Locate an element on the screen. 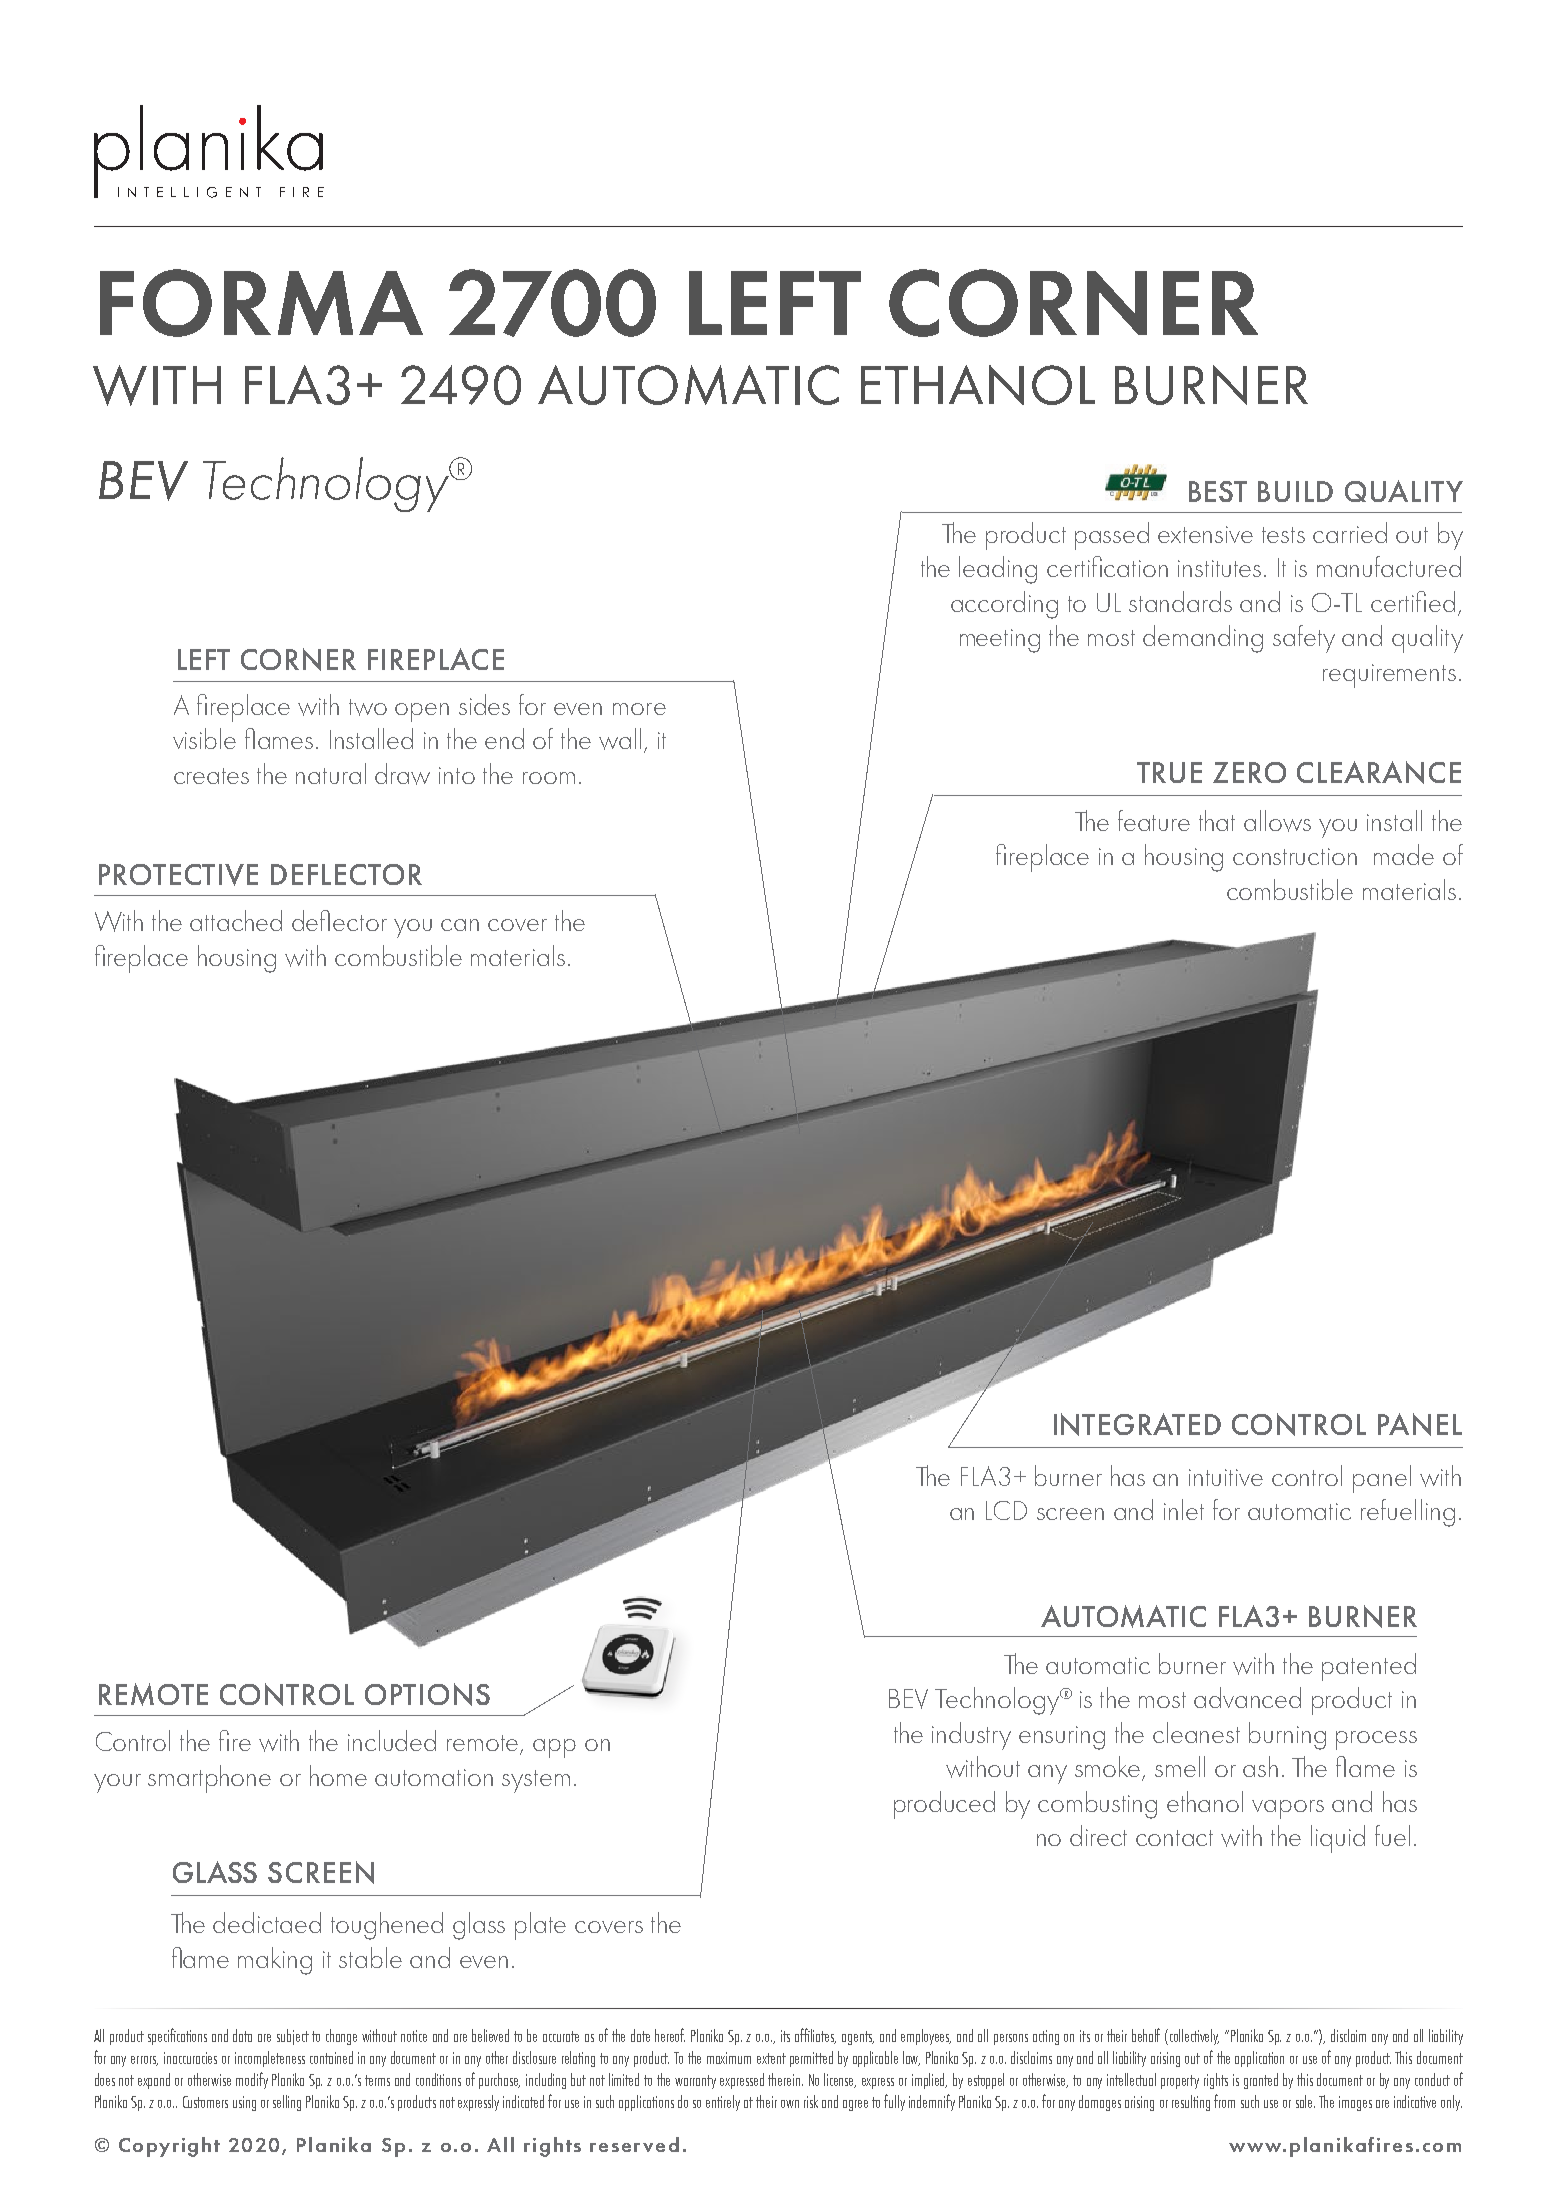 This screenshot has height=2202, width=1557. creates is located at coordinates (211, 776).
